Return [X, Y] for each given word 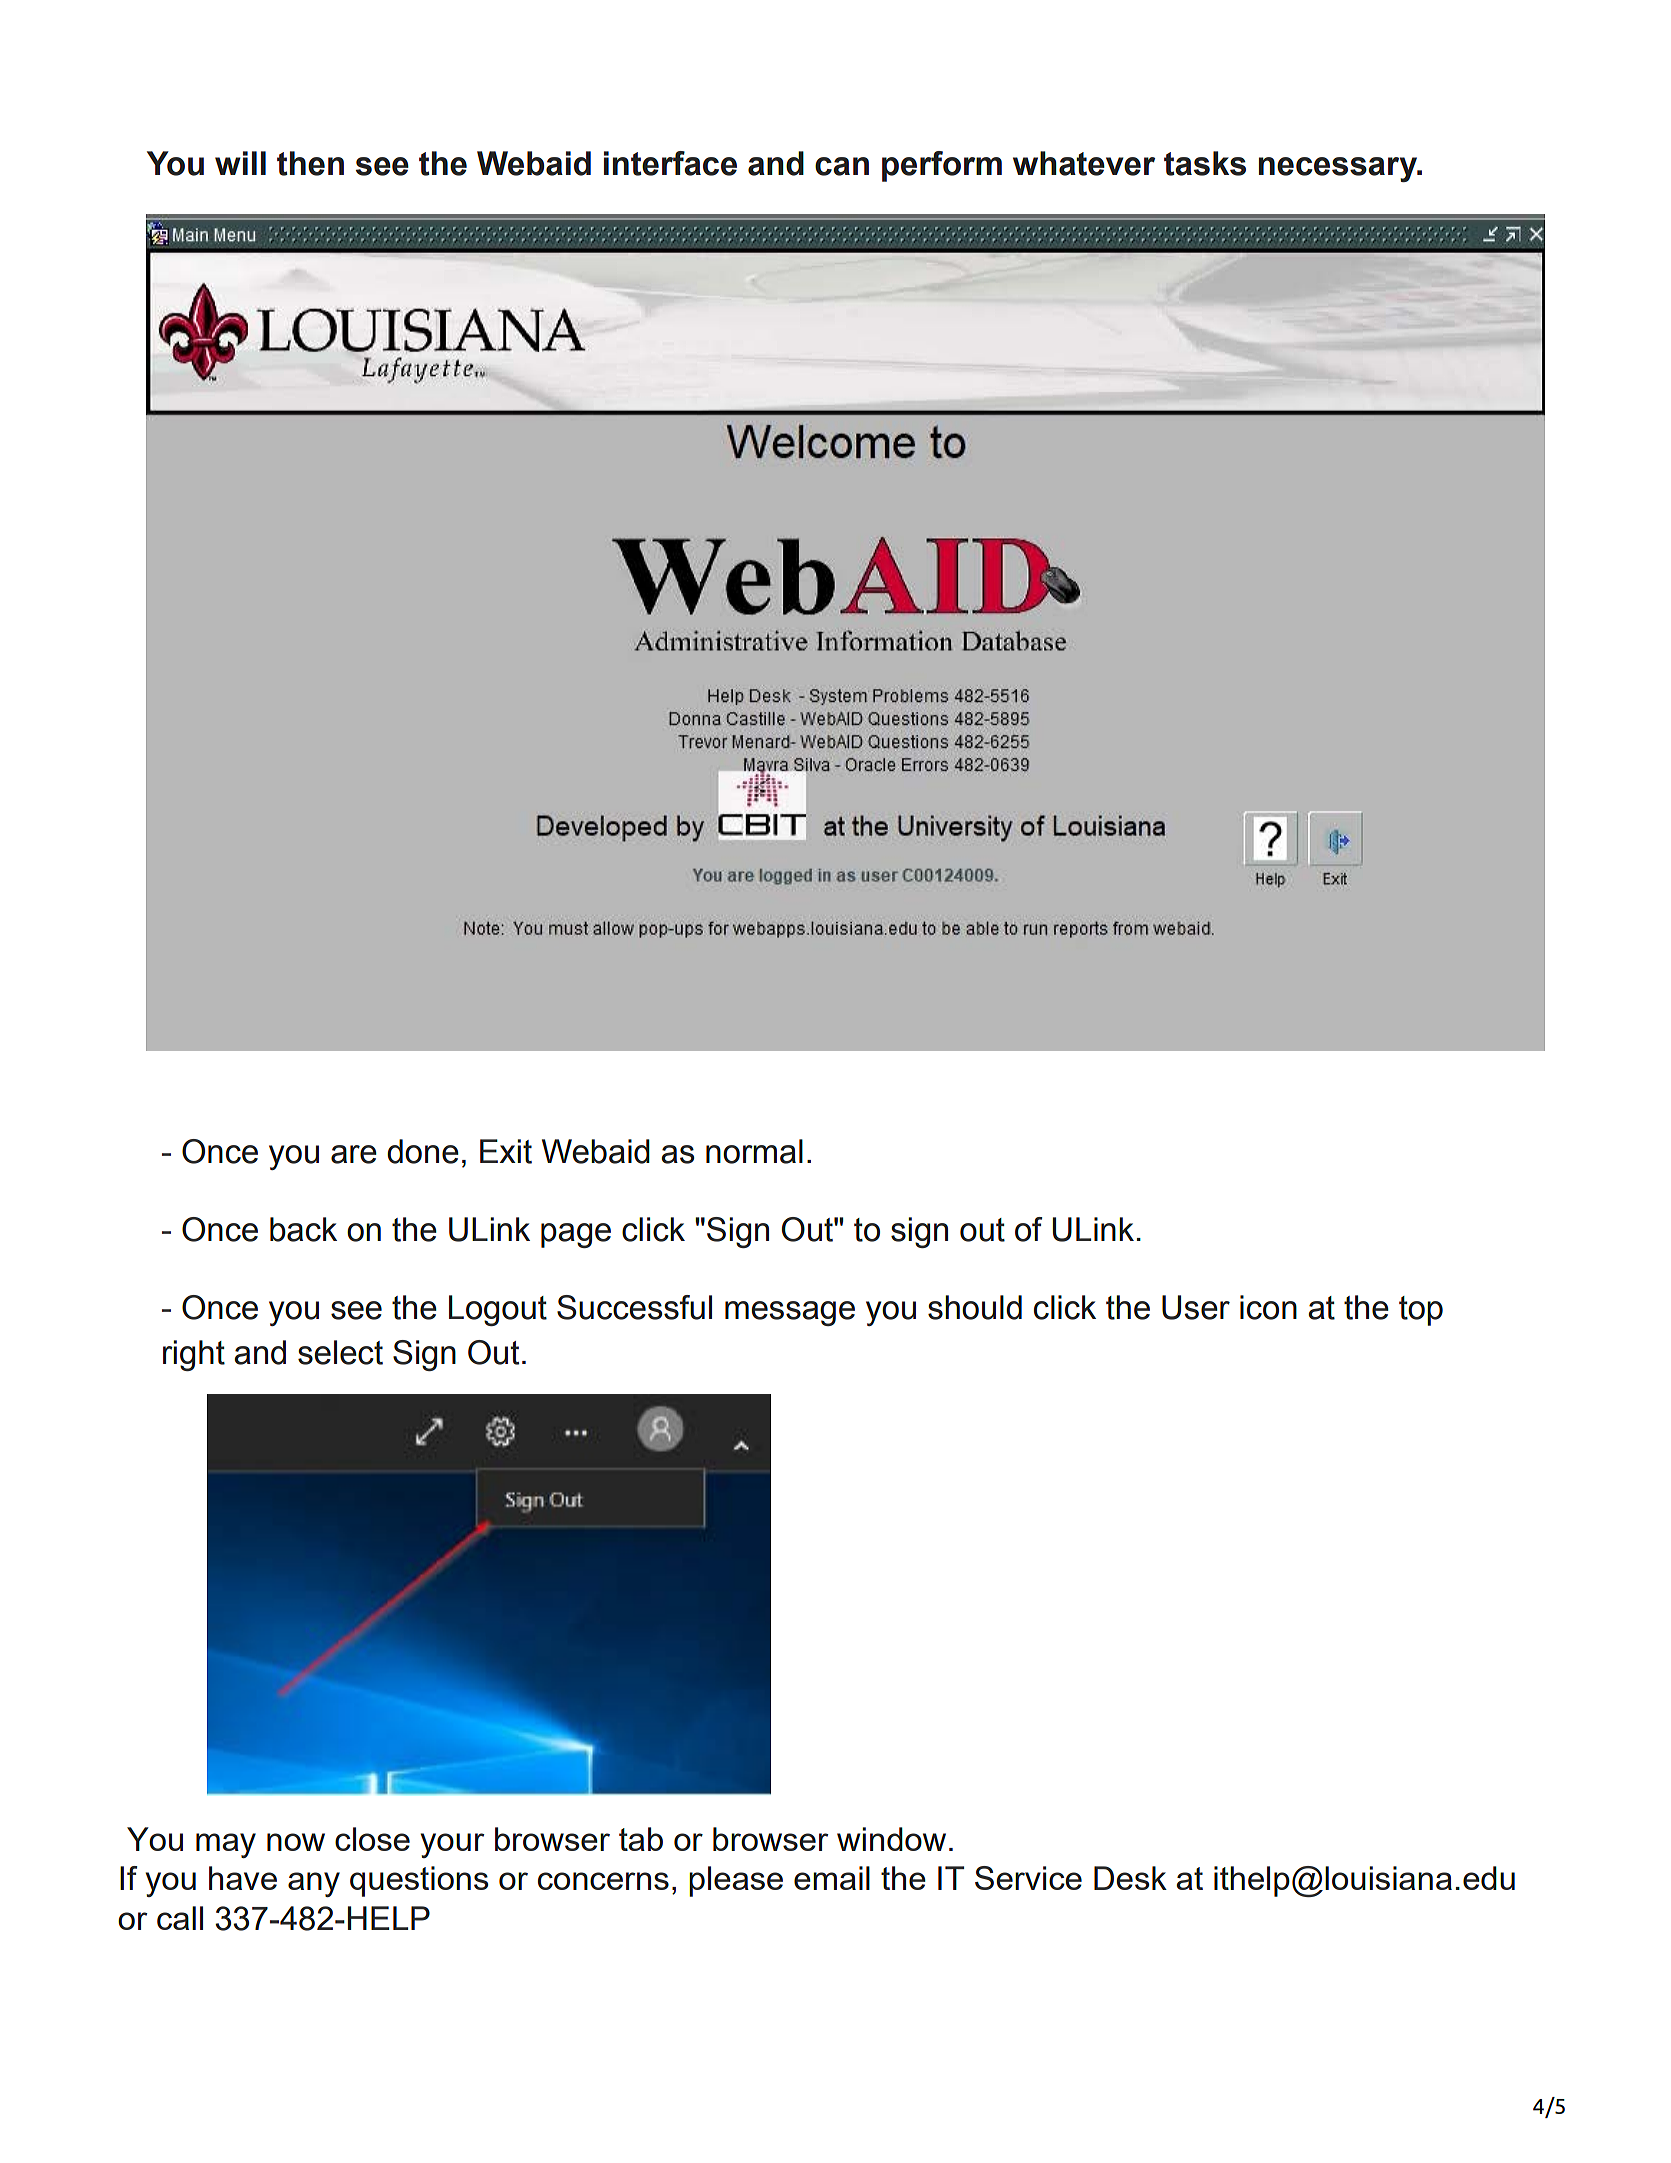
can [842, 166]
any [314, 1884]
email [832, 1878]
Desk [1130, 1878]
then [310, 163]
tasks [1205, 163]
